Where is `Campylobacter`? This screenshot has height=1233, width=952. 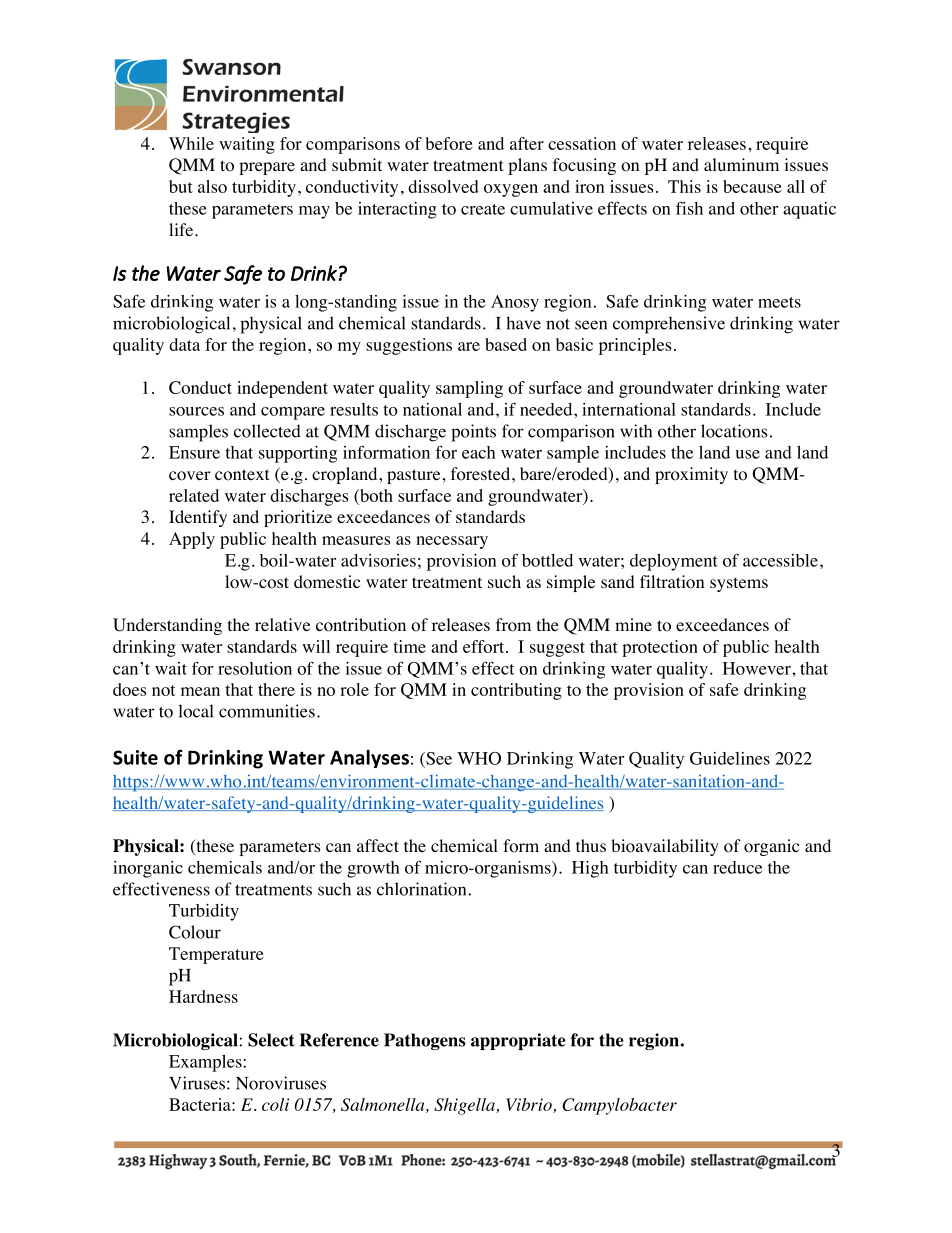
Campylobacter is located at coordinates (619, 1106).
